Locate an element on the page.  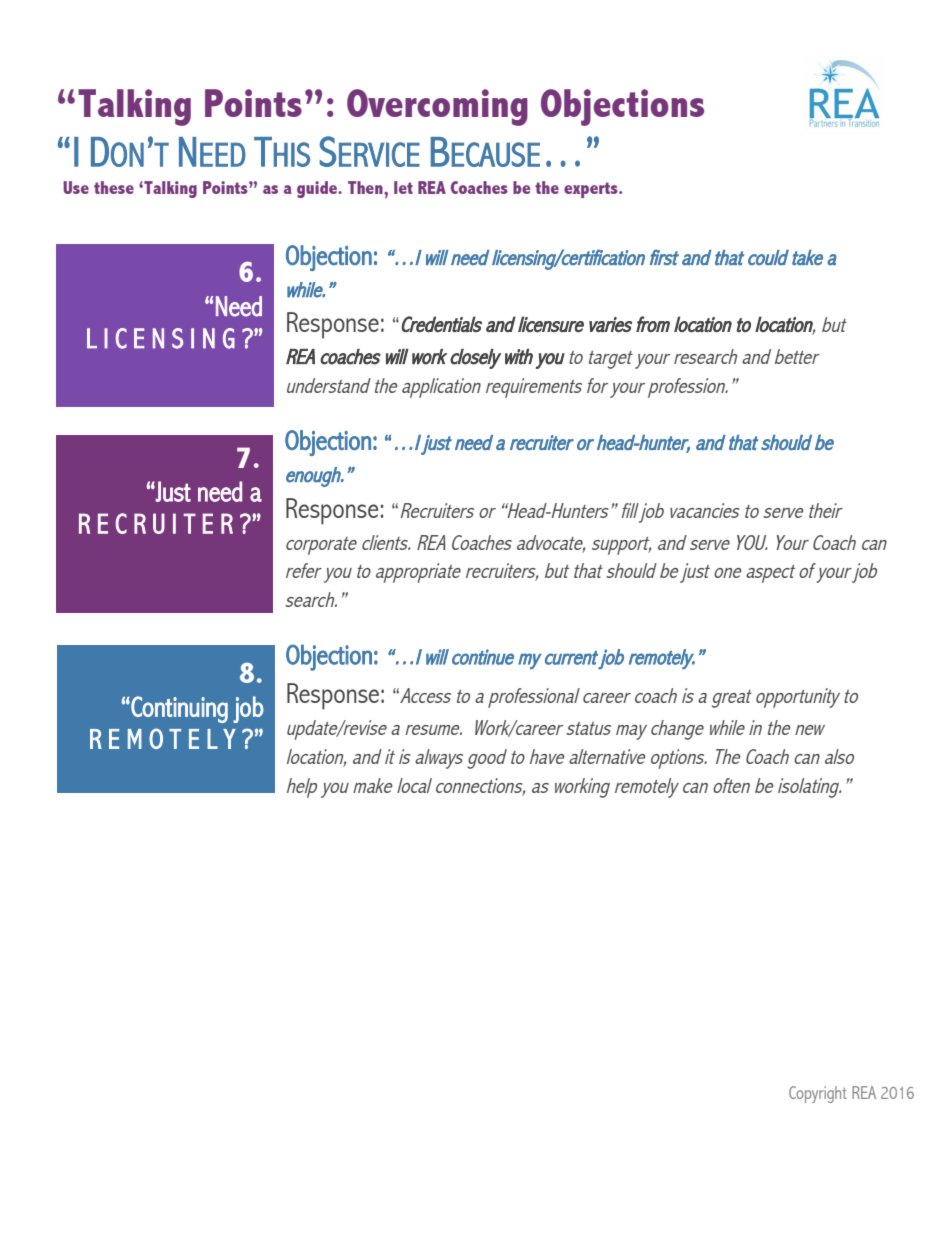
Continuing is located at coordinates (178, 709).
